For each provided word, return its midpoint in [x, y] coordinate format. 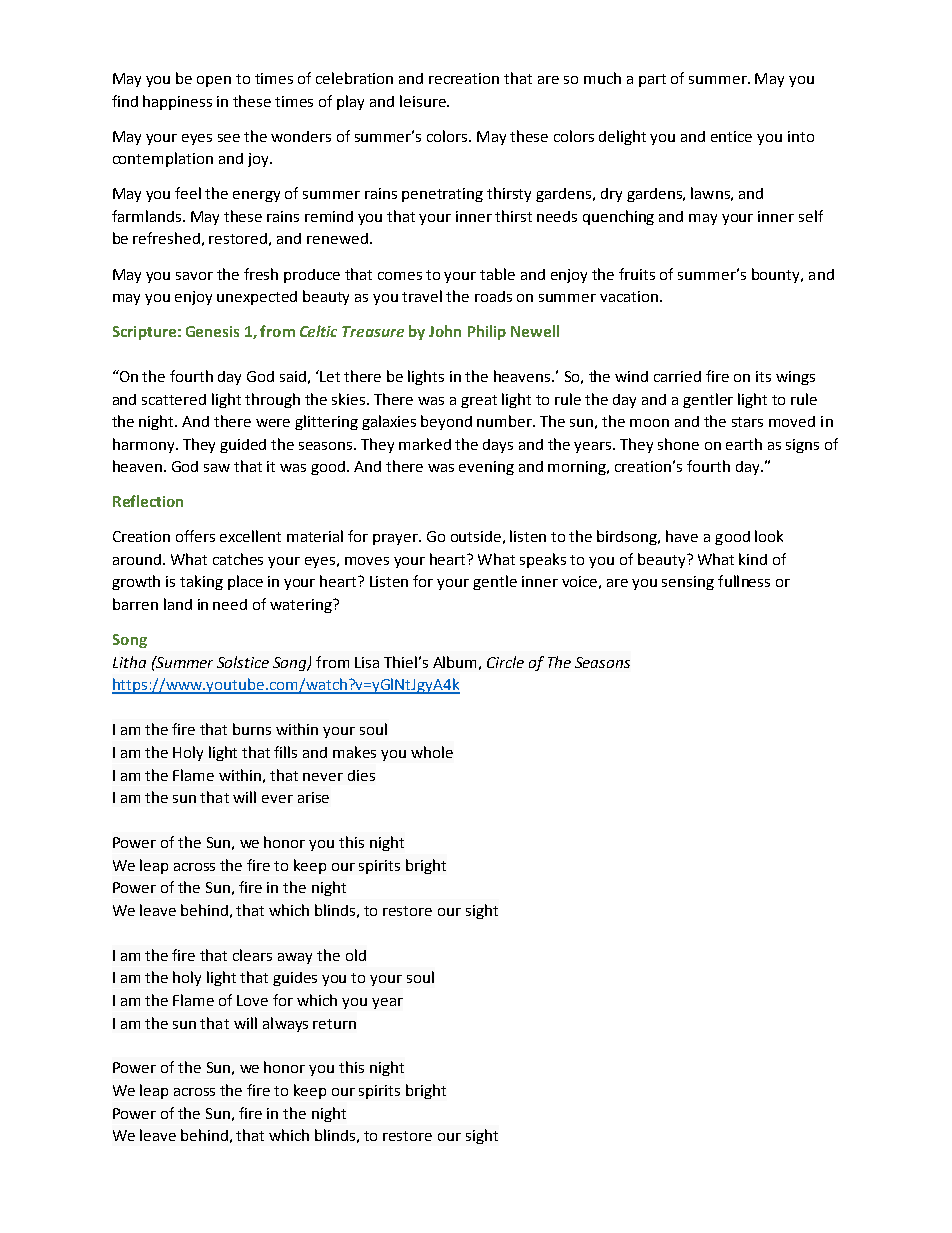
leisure [424, 101]
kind [753, 559]
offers [195, 536]
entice [731, 136]
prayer [397, 539]
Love [252, 1000]
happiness [177, 102]
